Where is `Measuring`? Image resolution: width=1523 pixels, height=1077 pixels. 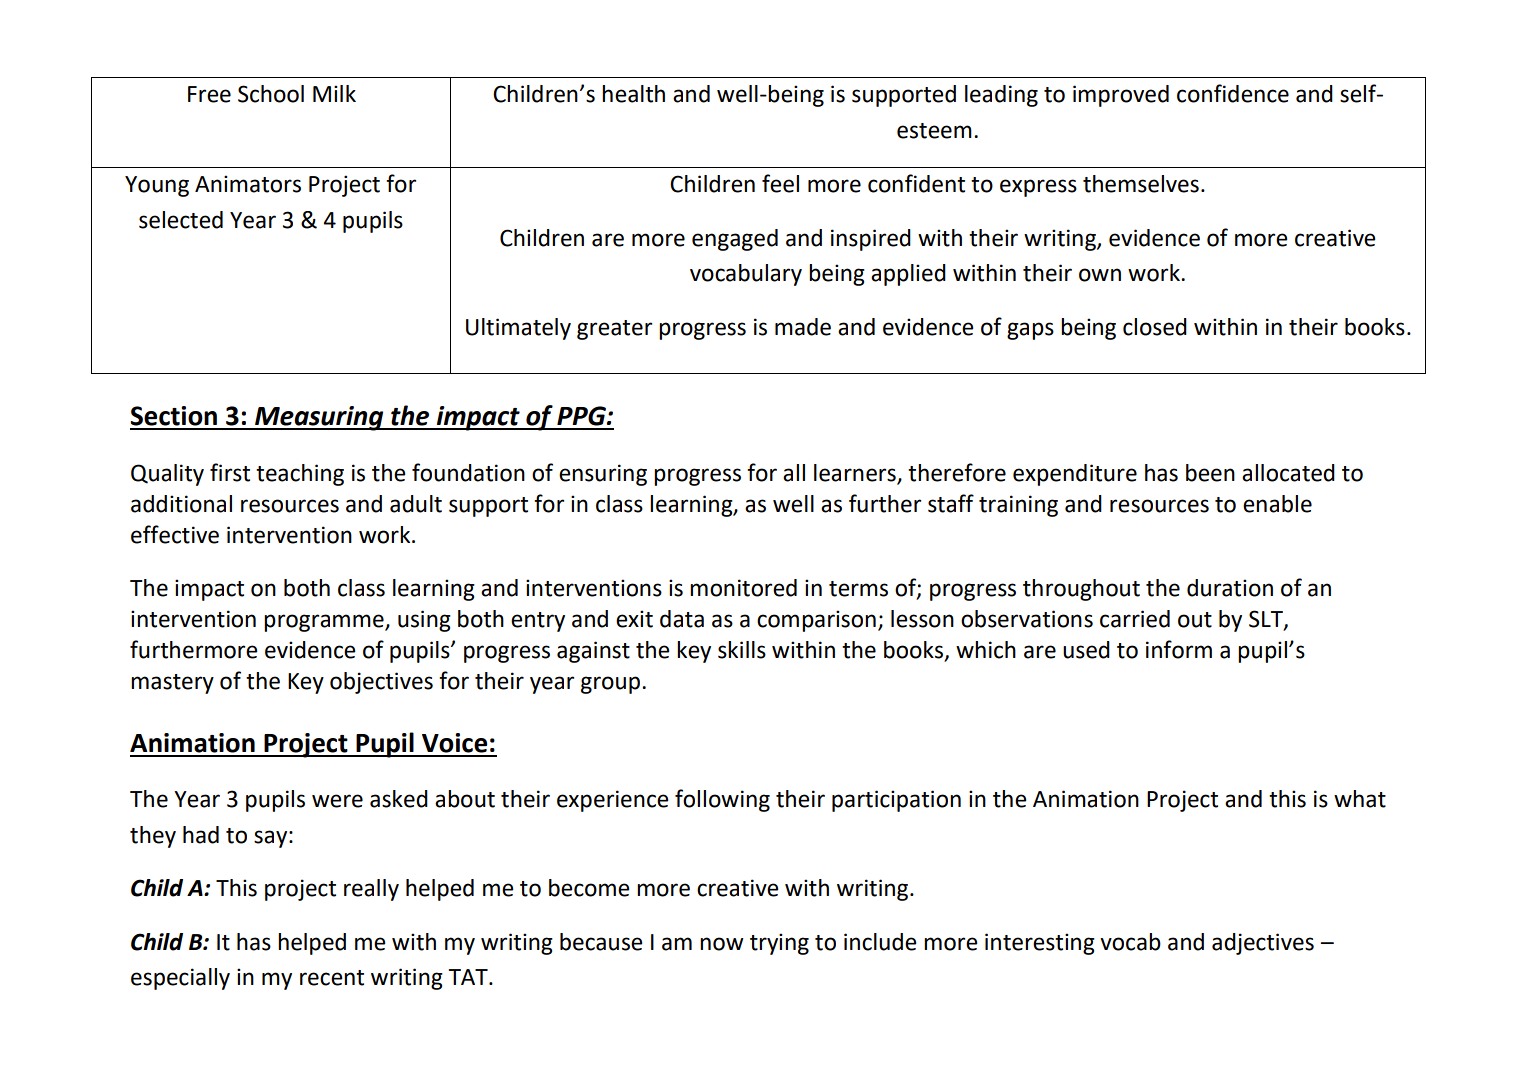 Measuring is located at coordinates (319, 418).
